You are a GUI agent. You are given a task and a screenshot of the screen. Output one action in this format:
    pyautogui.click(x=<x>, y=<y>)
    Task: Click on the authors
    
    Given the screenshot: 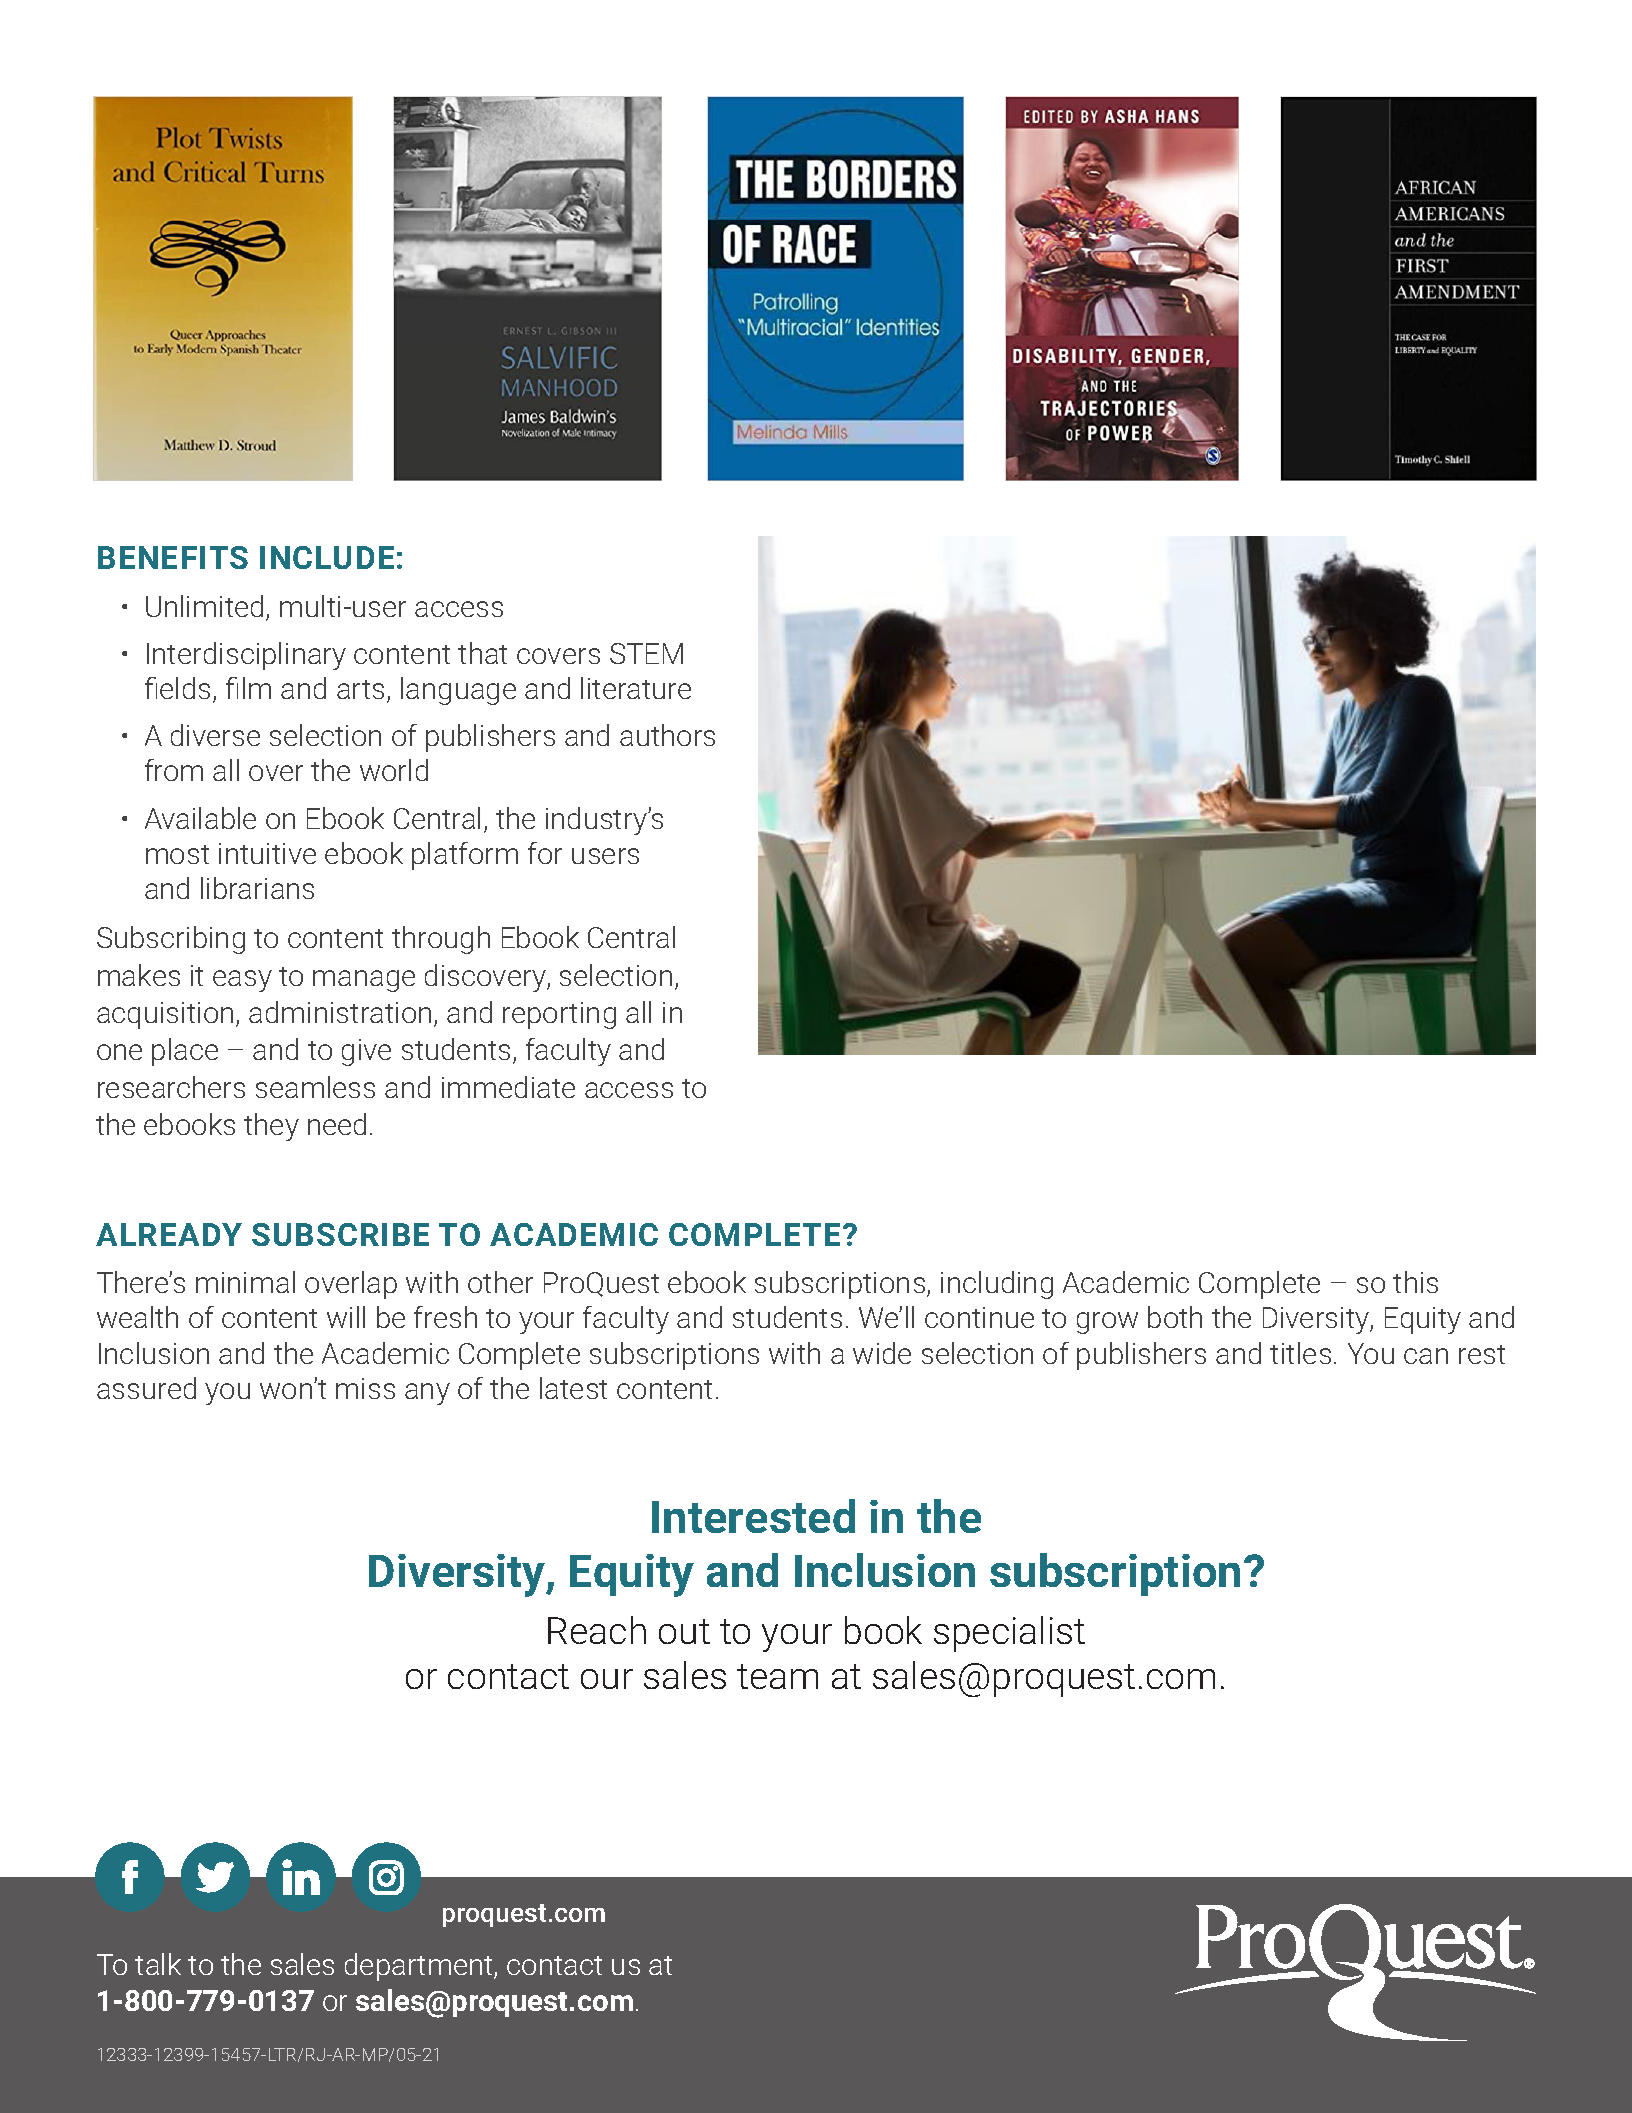 What is the action you would take?
    pyautogui.click(x=667, y=735)
